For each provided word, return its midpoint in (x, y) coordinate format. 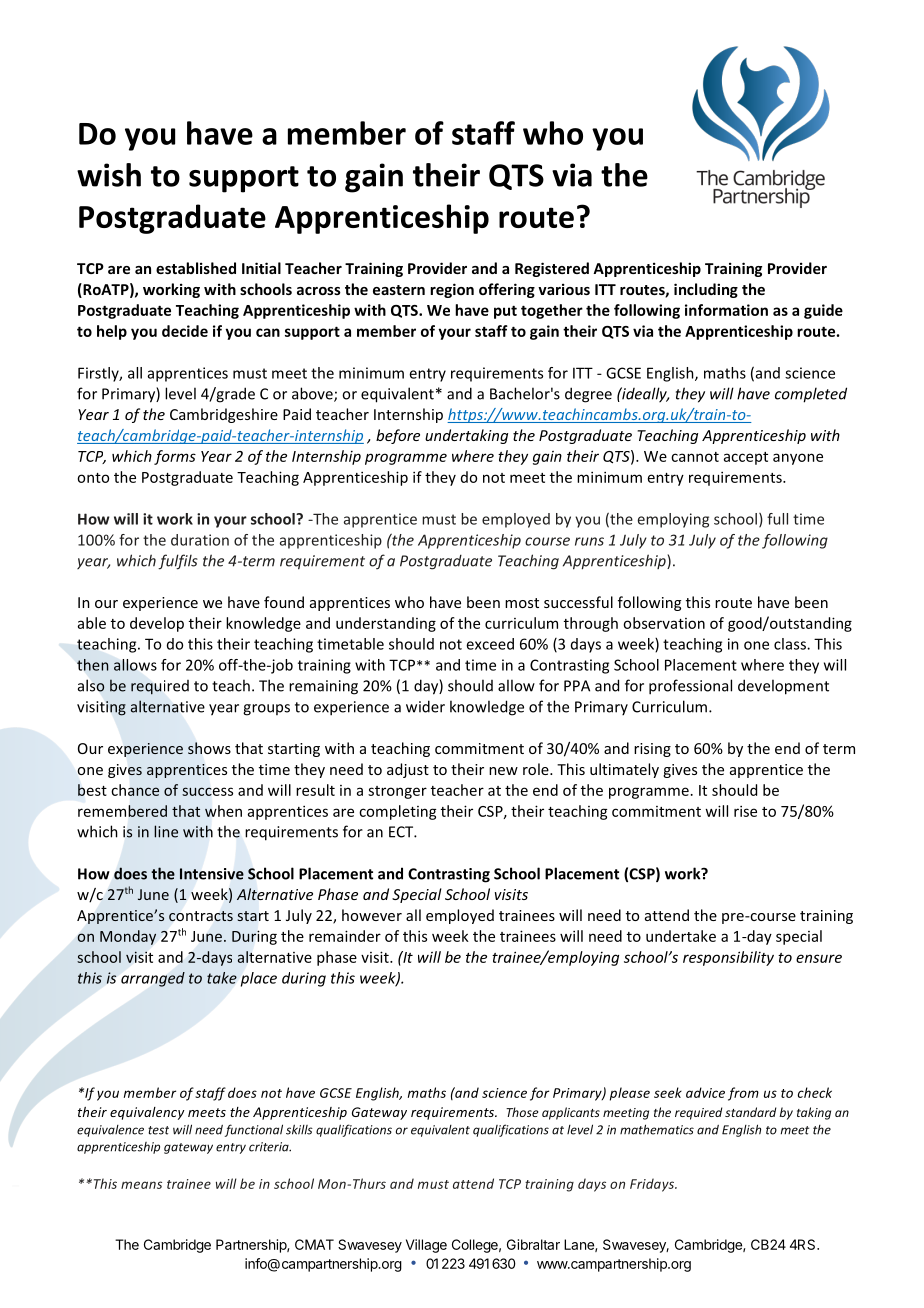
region (452, 290)
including (706, 290)
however (372, 915)
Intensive (212, 874)
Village (426, 1246)
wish (109, 175)
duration (200, 540)
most (522, 603)
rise (745, 811)
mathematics (657, 1129)
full (777, 519)
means (141, 1185)
